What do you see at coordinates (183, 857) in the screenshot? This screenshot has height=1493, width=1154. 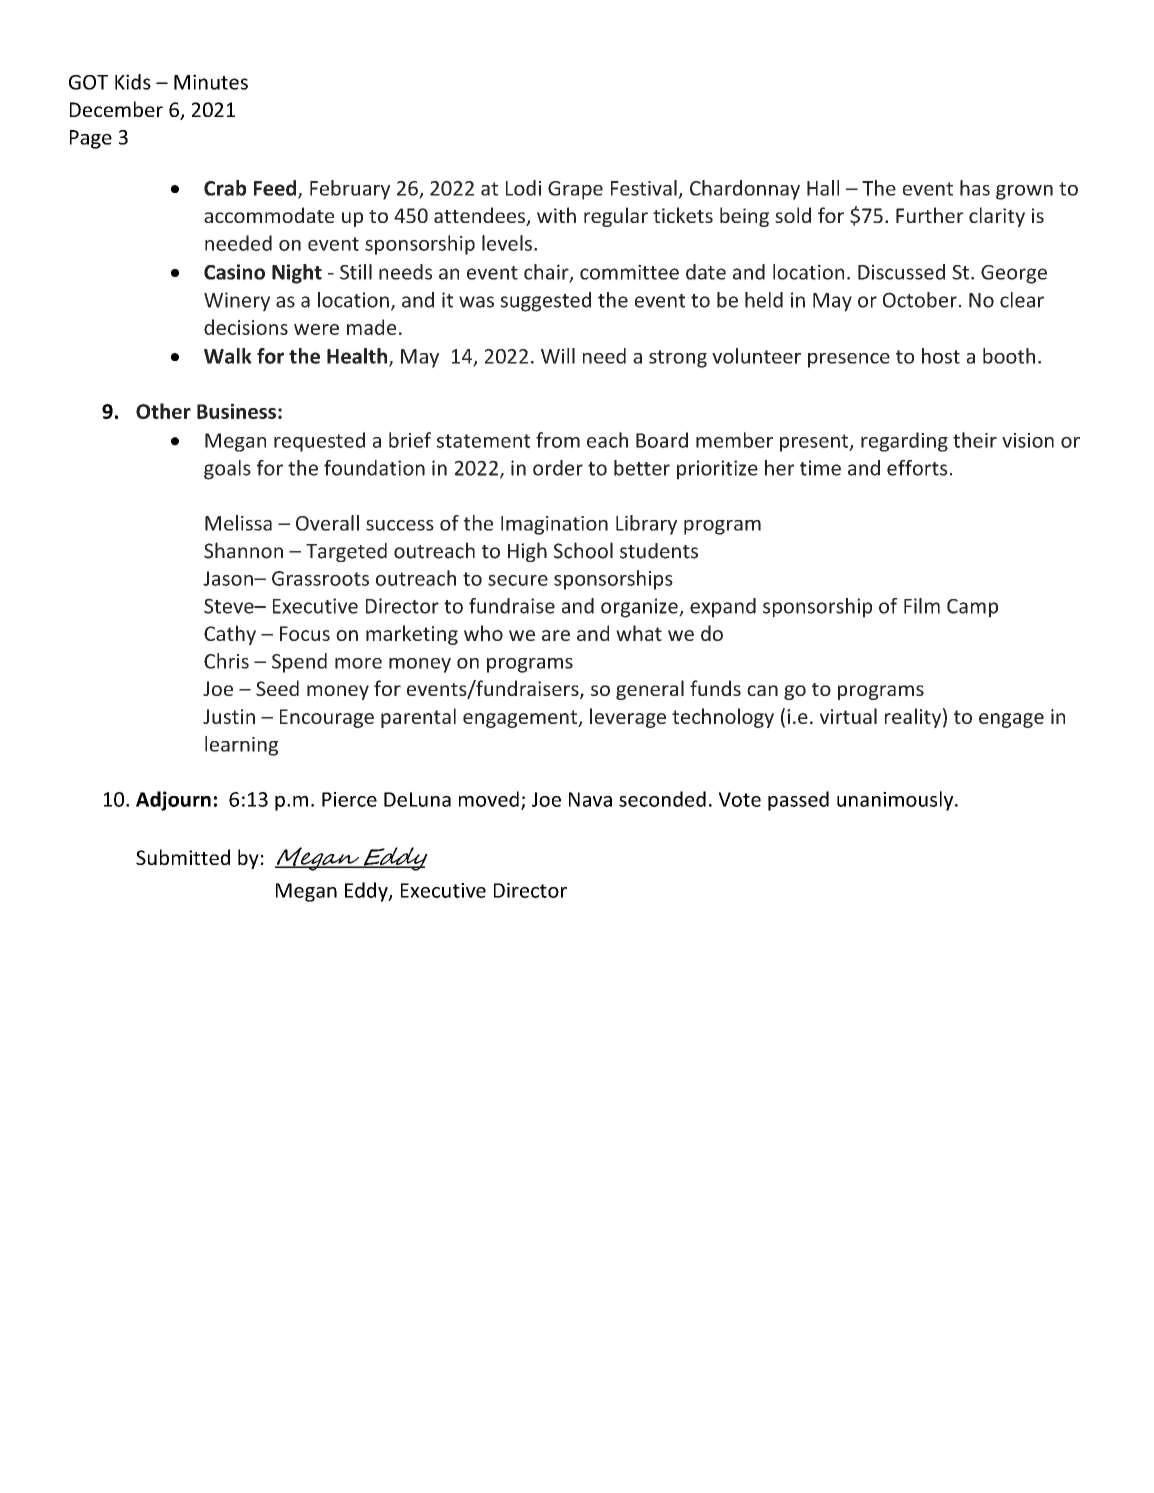 I see `Submitted` at bounding box center [183, 857].
